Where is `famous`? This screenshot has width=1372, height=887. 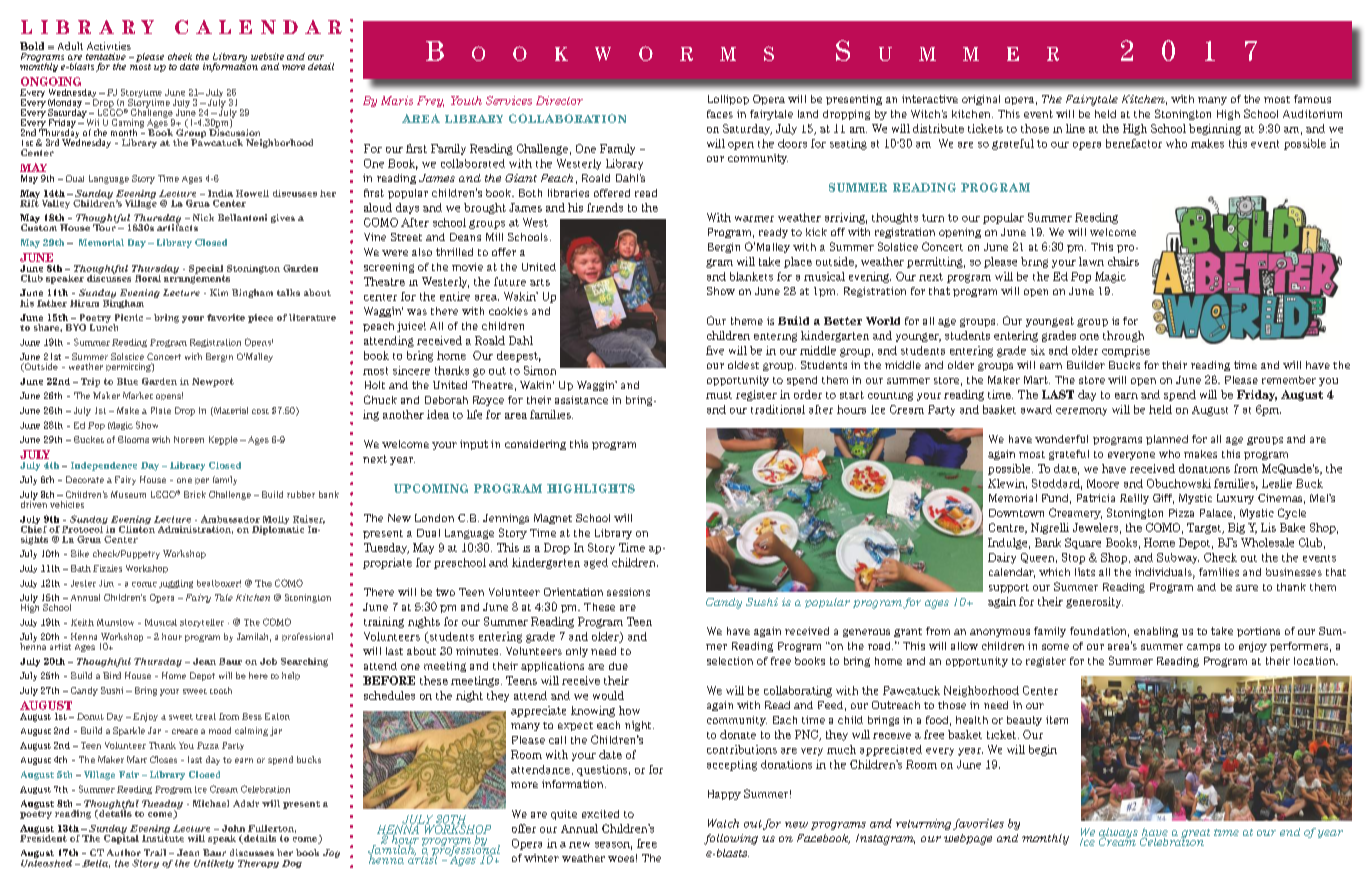
famous is located at coordinates (1312, 99).
